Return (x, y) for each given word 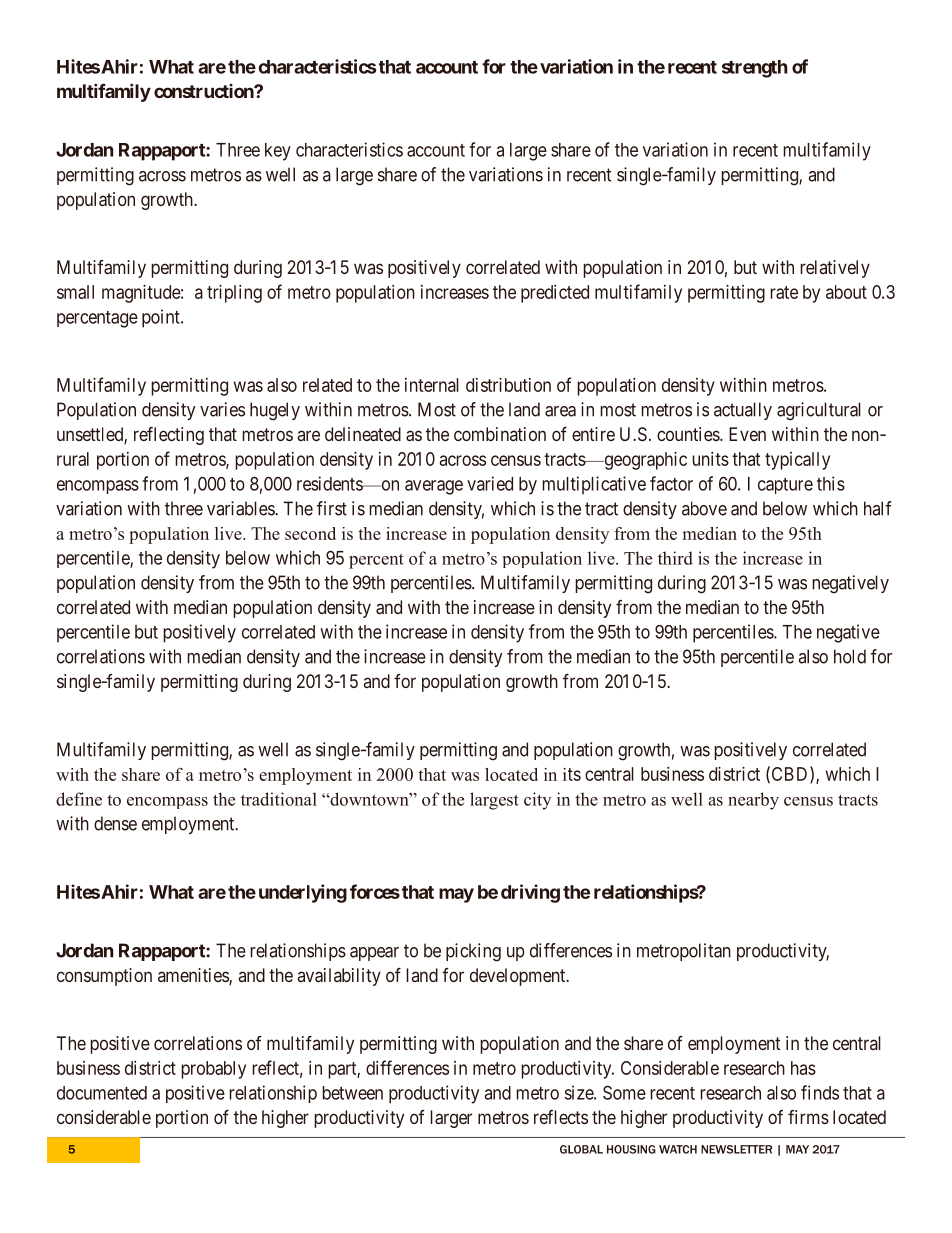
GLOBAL (581, 1149)
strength (755, 69)
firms (808, 1117)
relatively (835, 269)
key (278, 152)
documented (102, 1093)
